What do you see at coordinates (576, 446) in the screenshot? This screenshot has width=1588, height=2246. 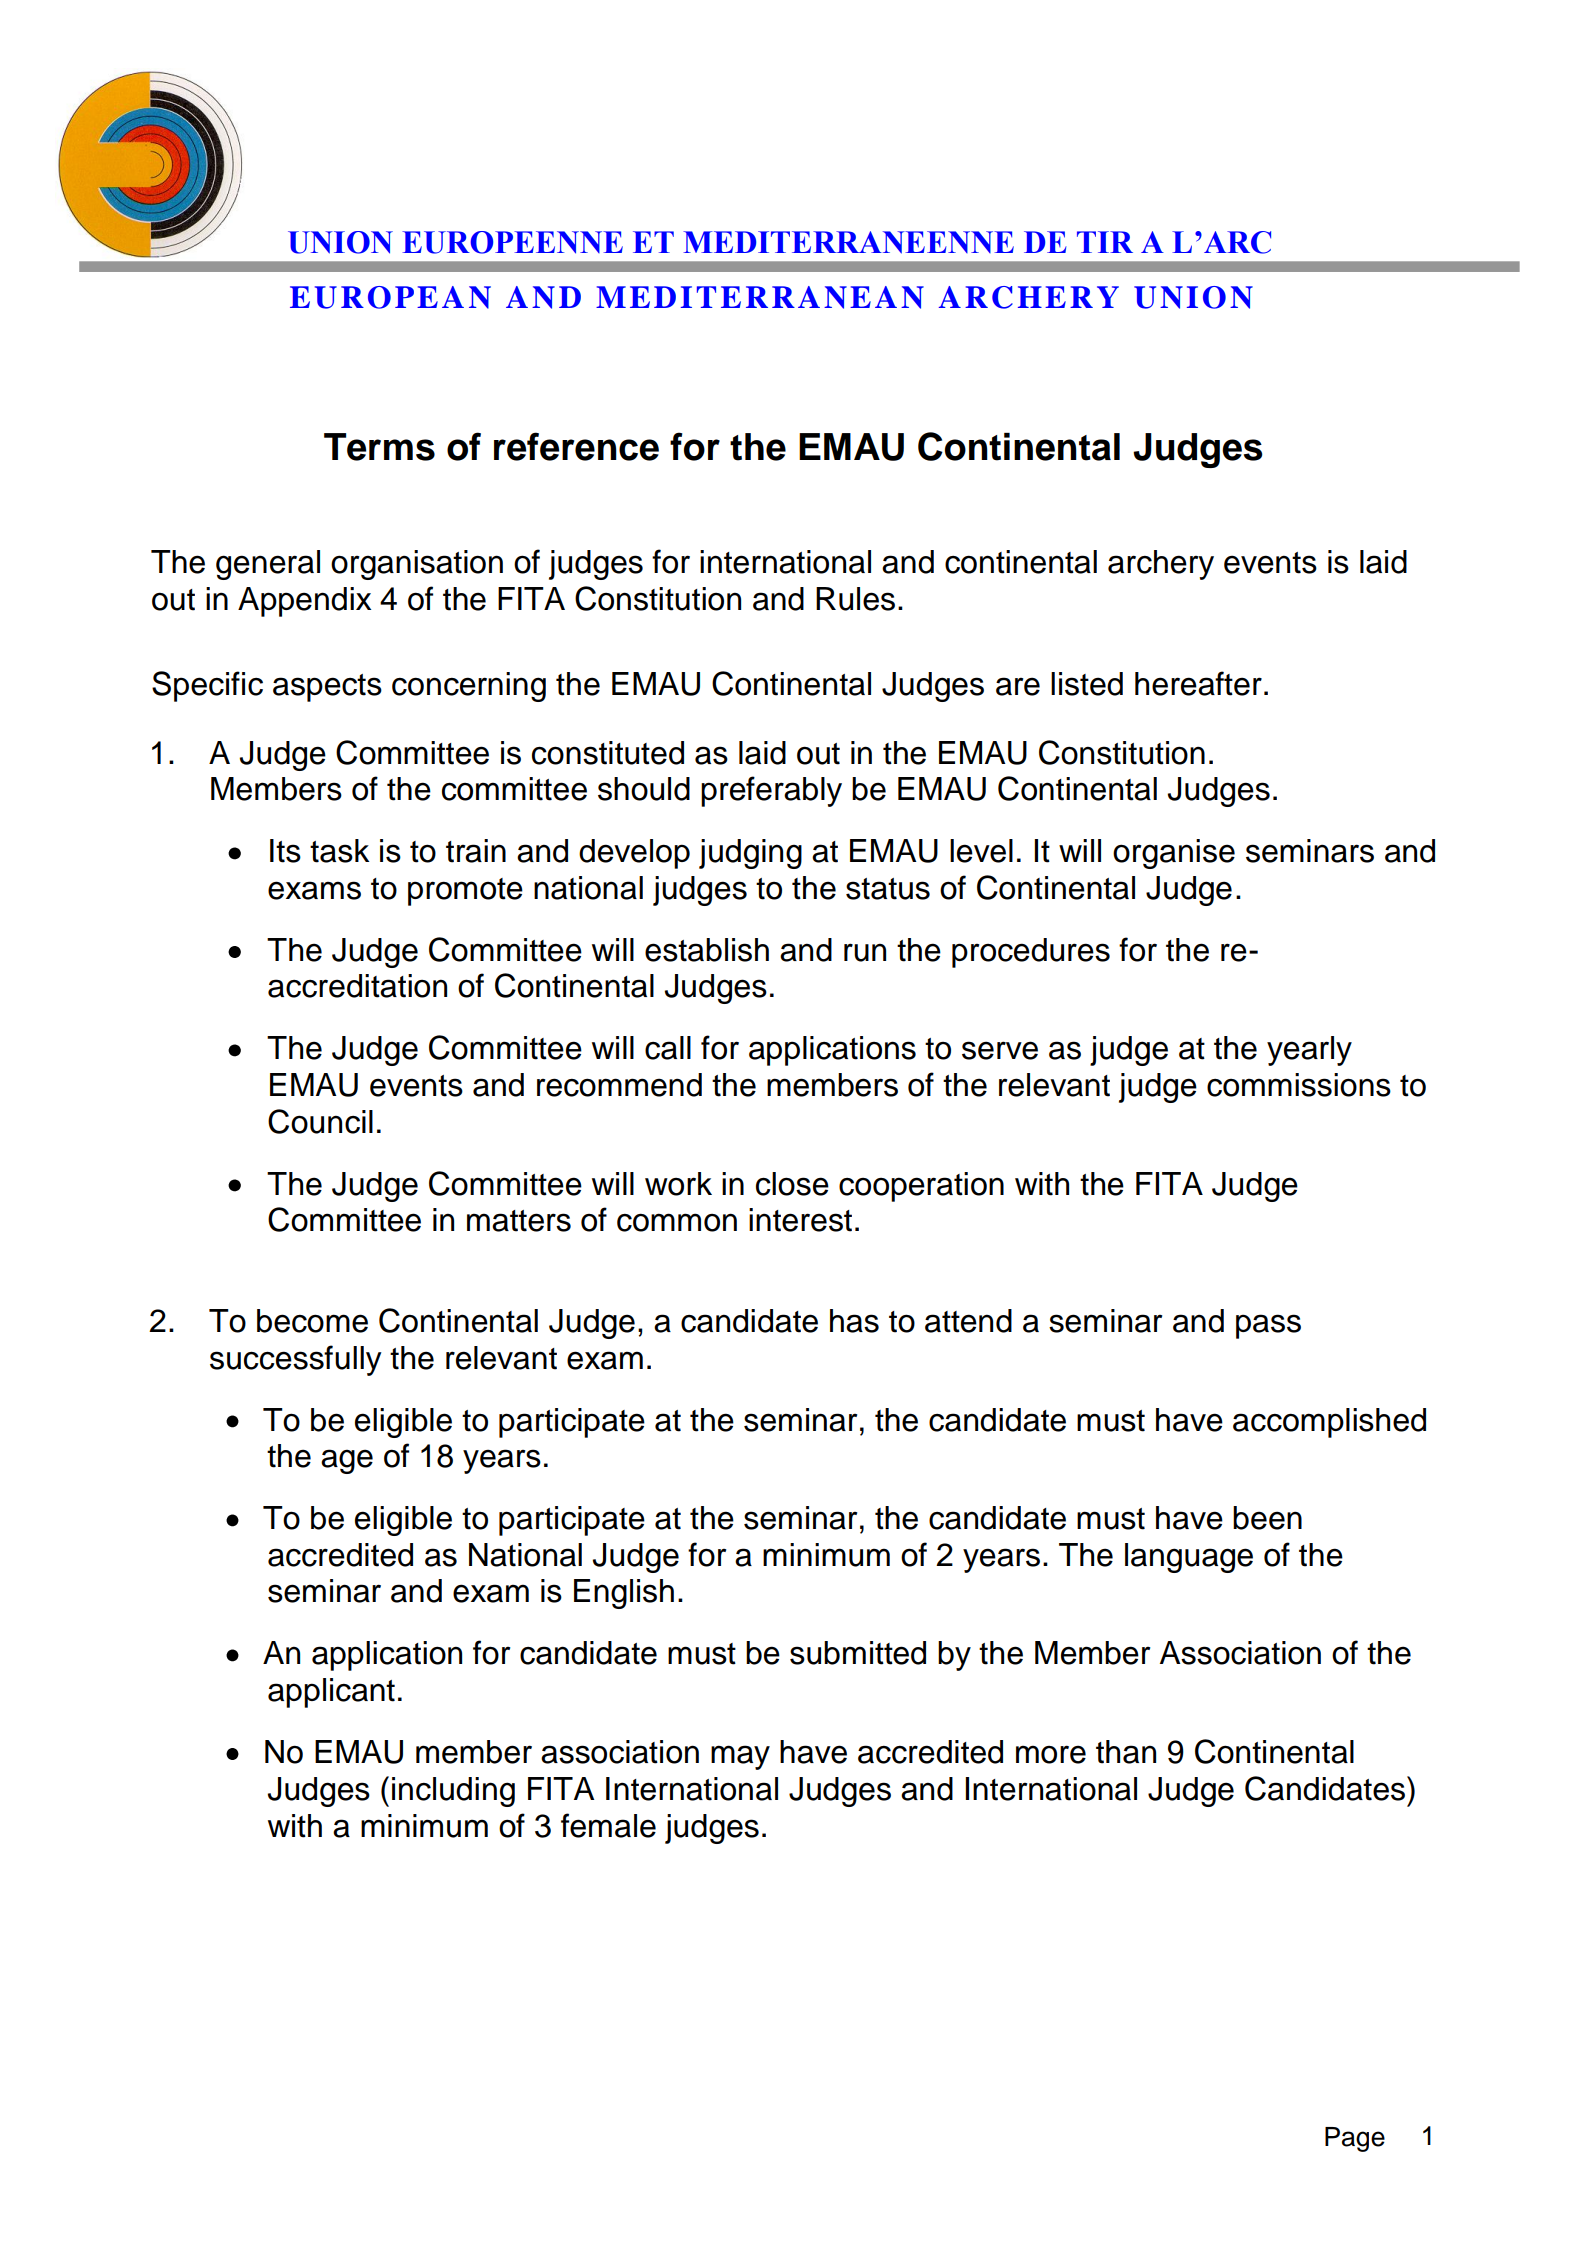 I see `reference` at bounding box center [576, 446].
